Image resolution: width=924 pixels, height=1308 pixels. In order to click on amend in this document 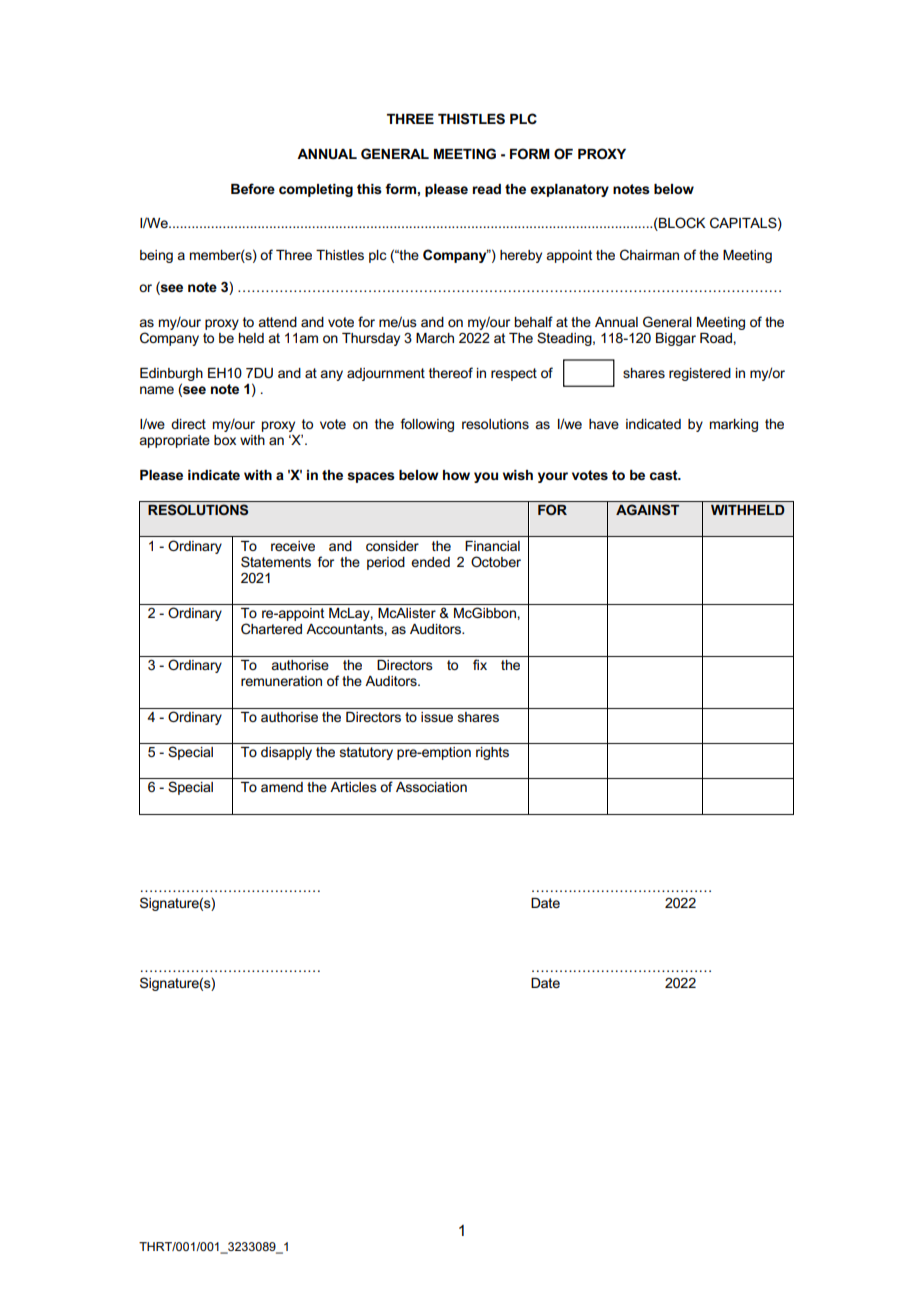, I will do `click(282, 787)`.
